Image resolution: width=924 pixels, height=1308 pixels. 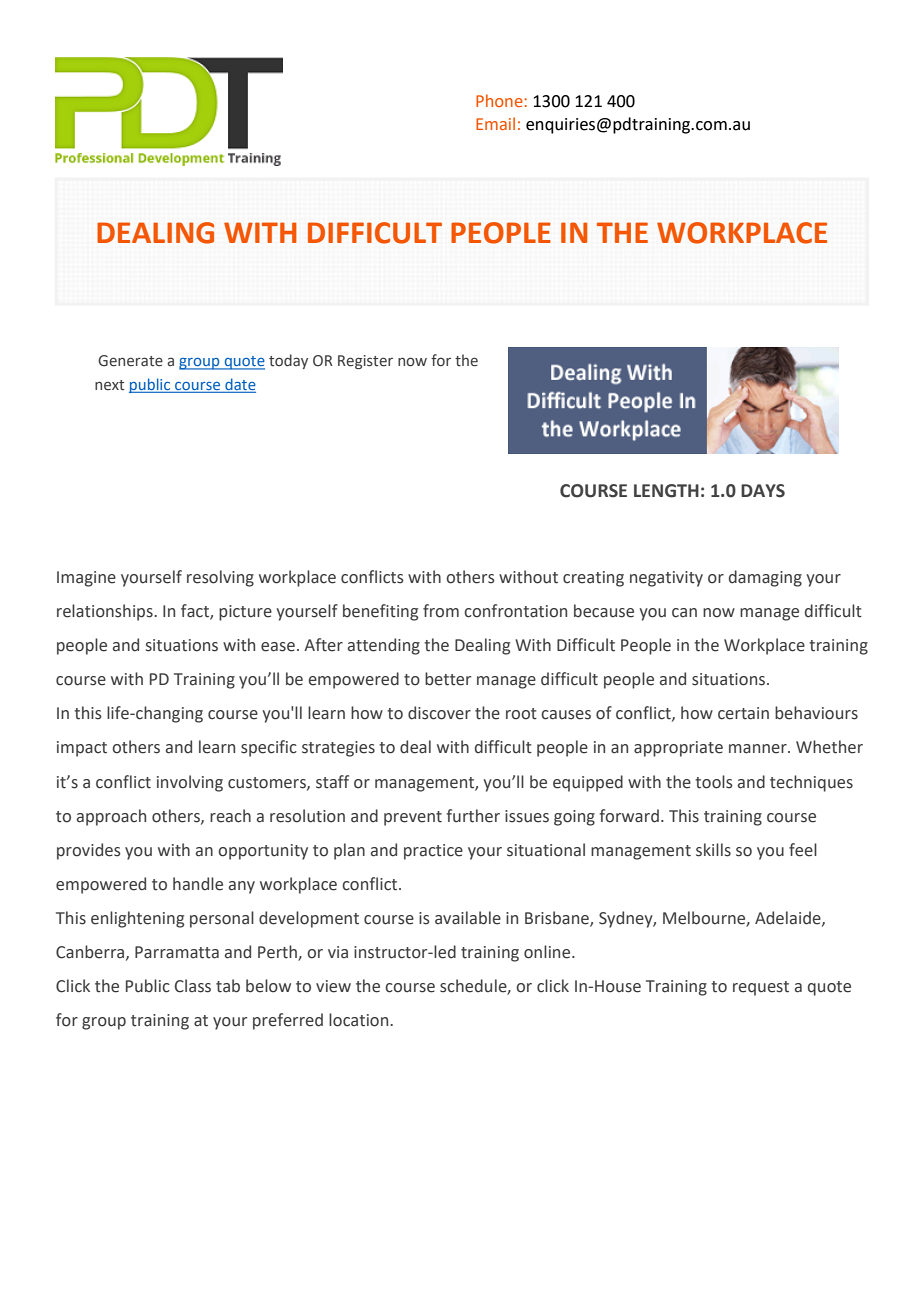 What do you see at coordinates (193, 986) in the screenshot?
I see `Class` at bounding box center [193, 986].
